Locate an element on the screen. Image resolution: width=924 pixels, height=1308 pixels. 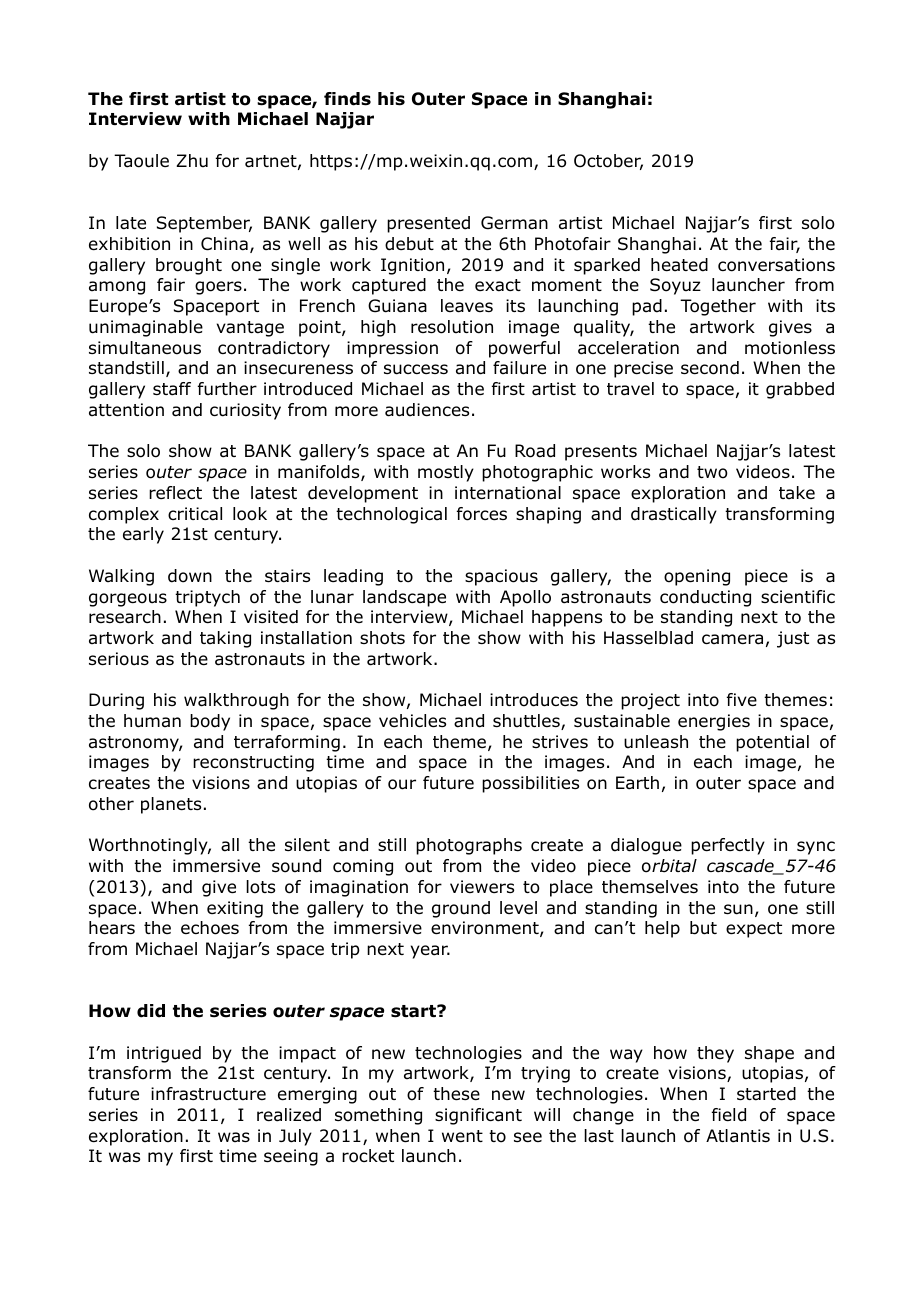
field is located at coordinates (729, 1115).
